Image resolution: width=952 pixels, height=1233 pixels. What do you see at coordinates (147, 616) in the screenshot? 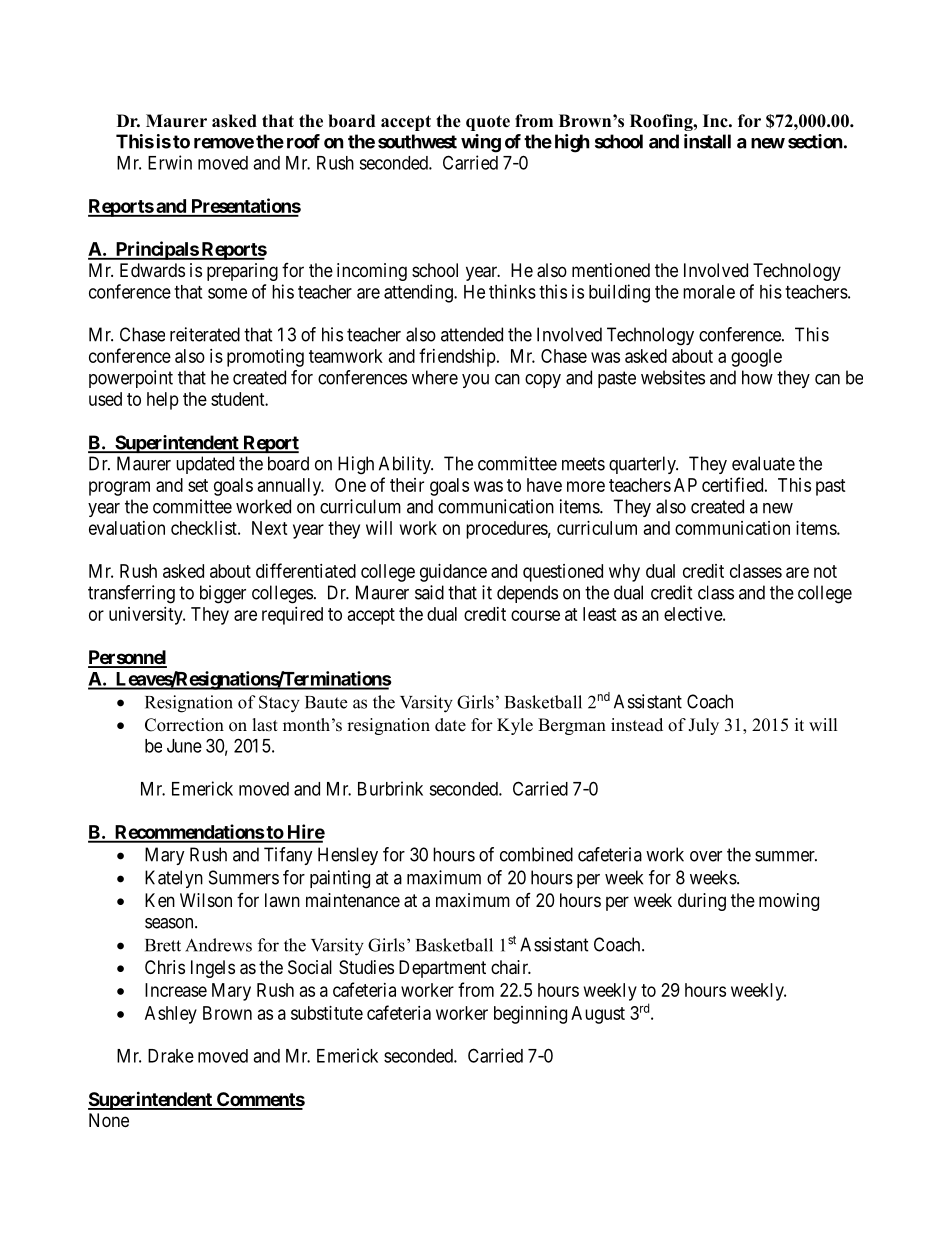
I see `university` at bounding box center [147, 616].
